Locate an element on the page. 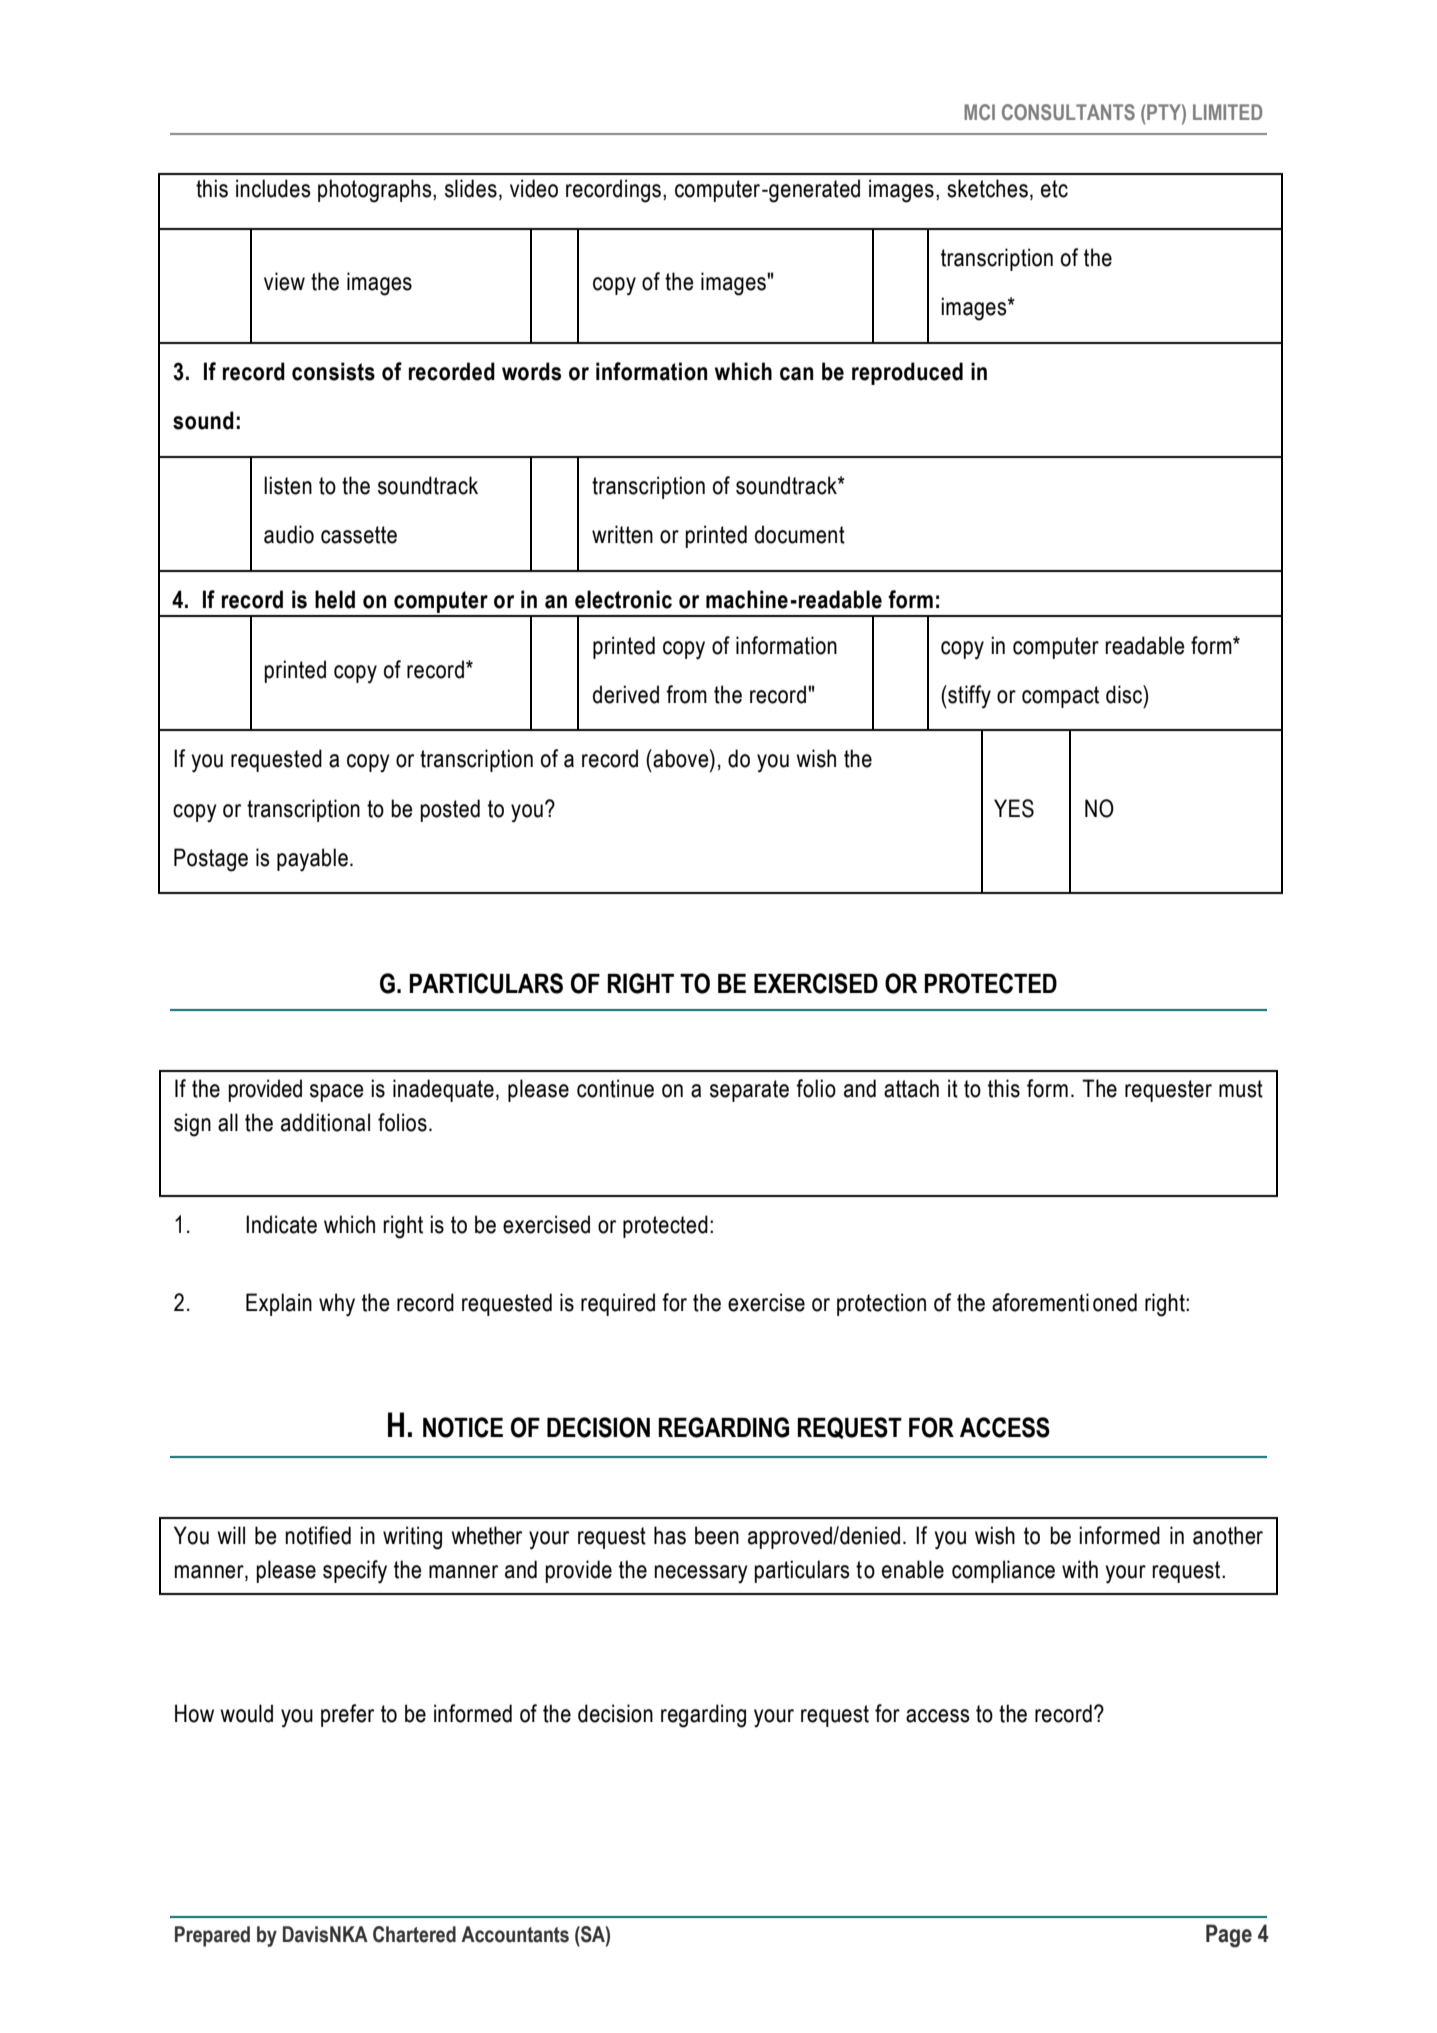  video is located at coordinates (534, 188).
